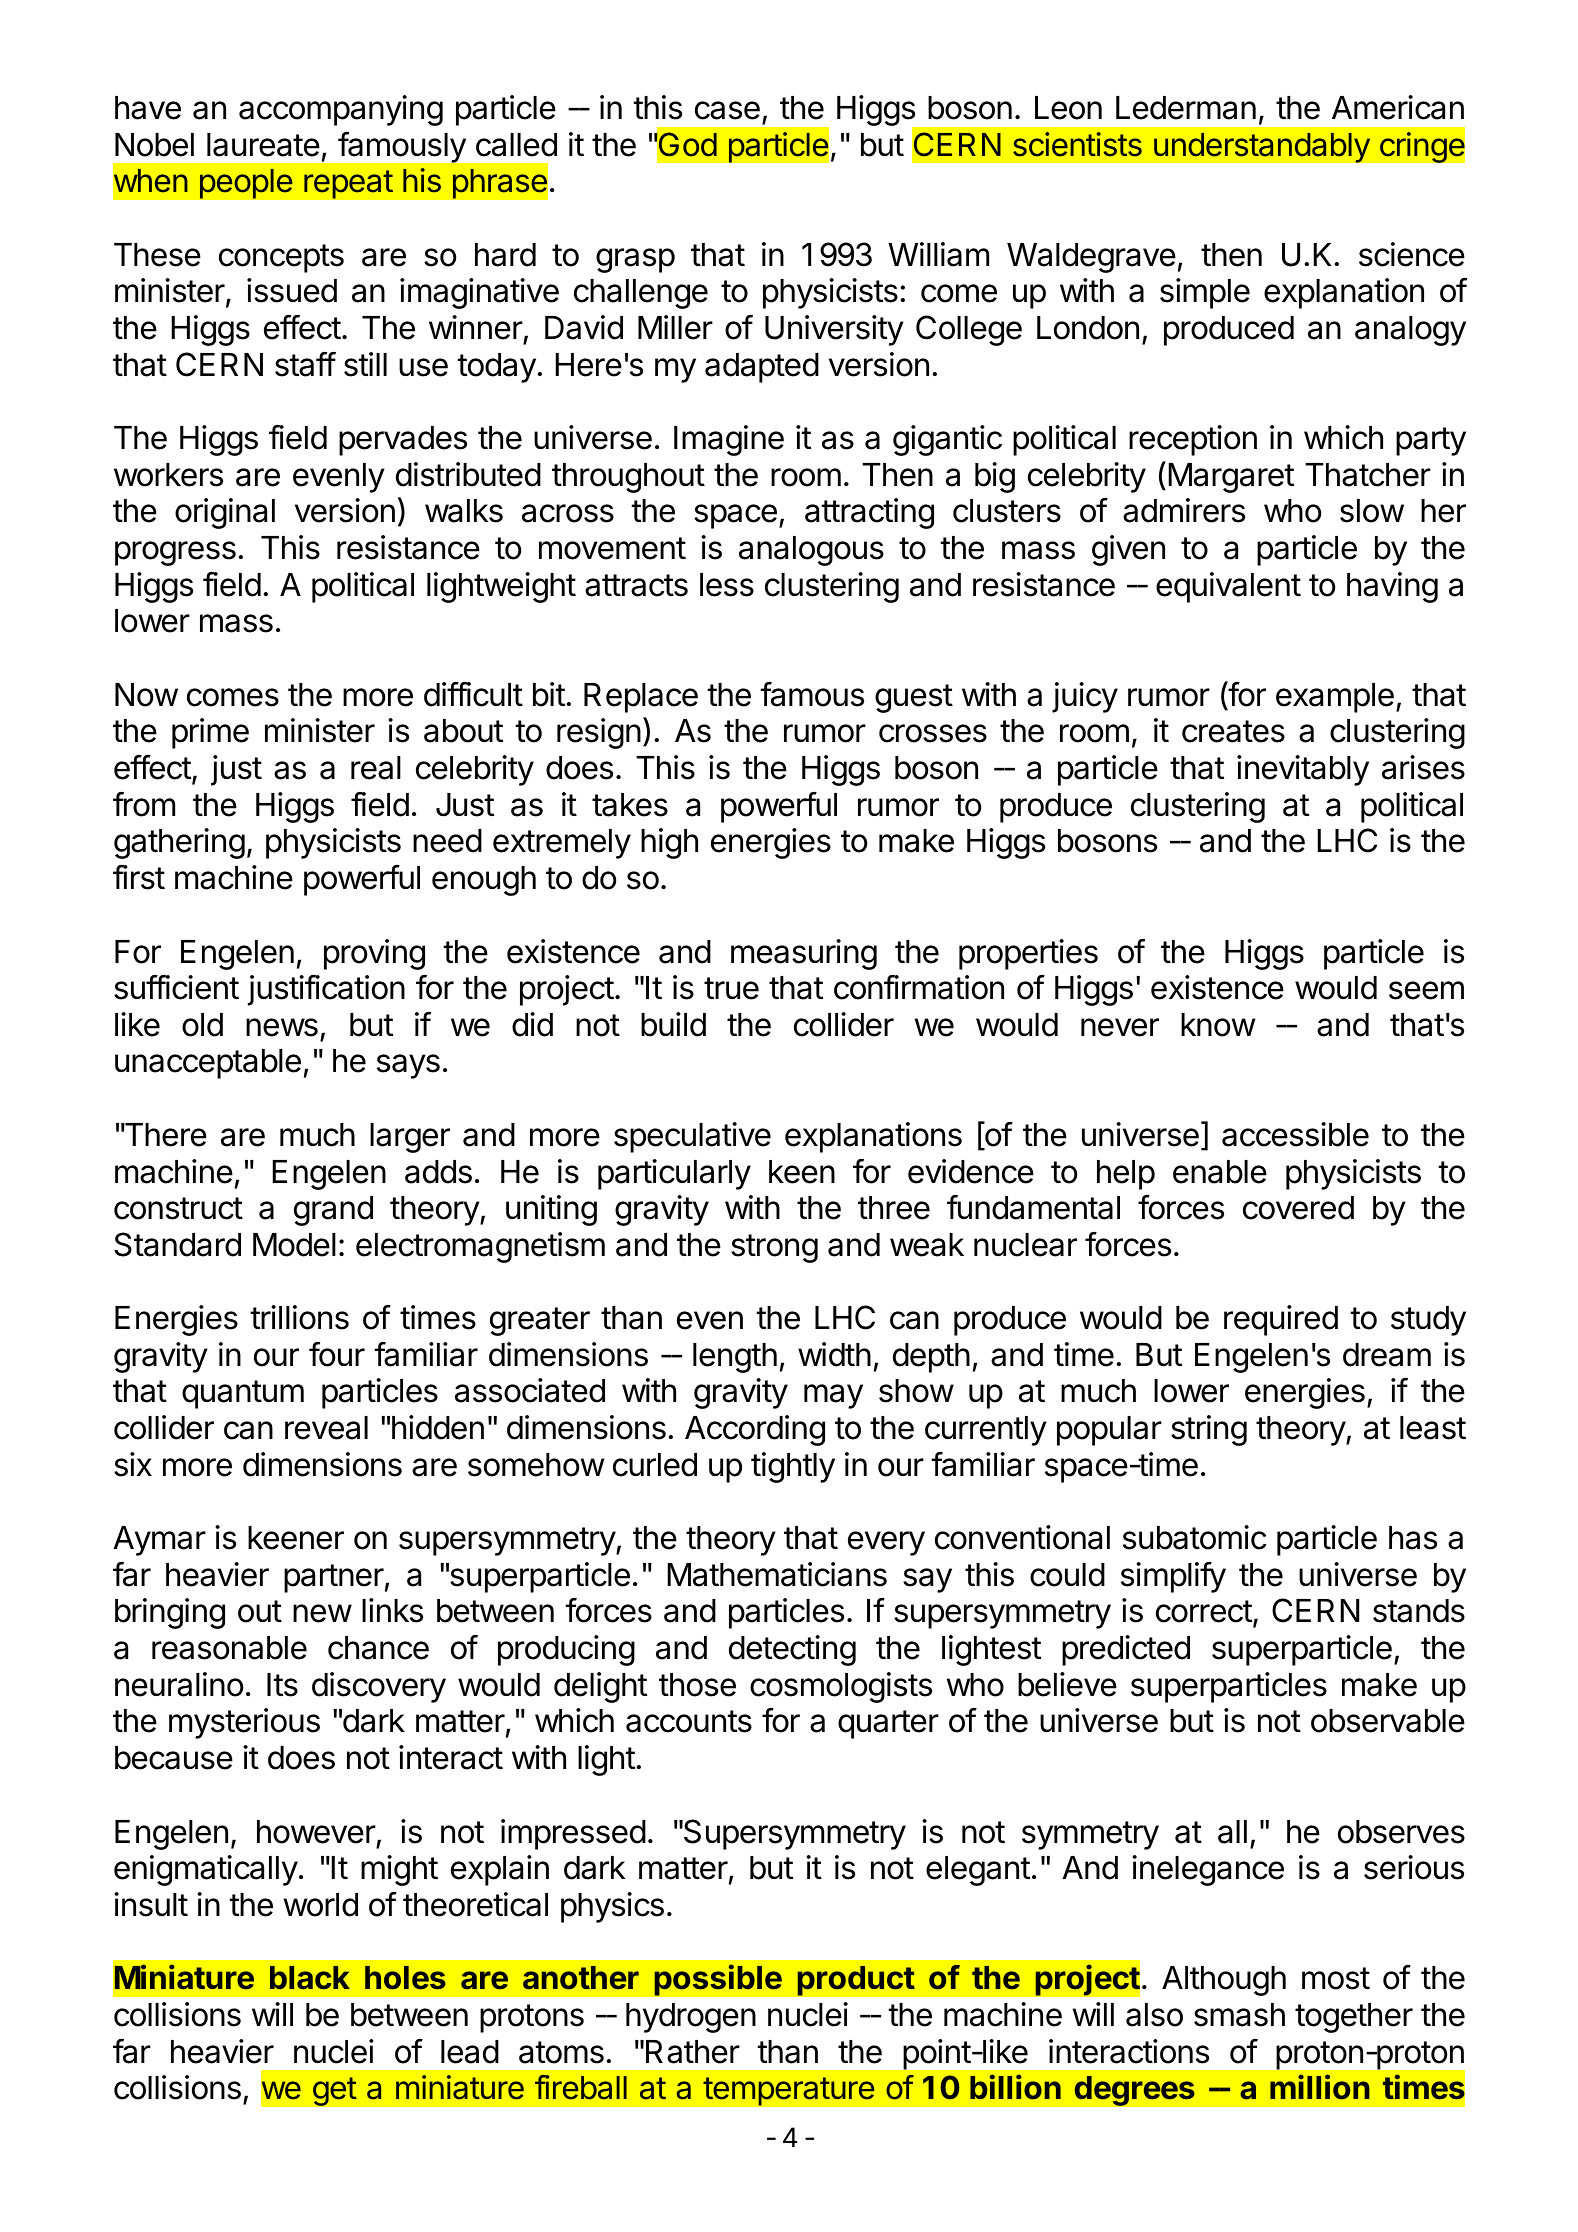  What do you see at coordinates (777, 1574) in the screenshot?
I see `Mathematicians` at bounding box center [777, 1574].
